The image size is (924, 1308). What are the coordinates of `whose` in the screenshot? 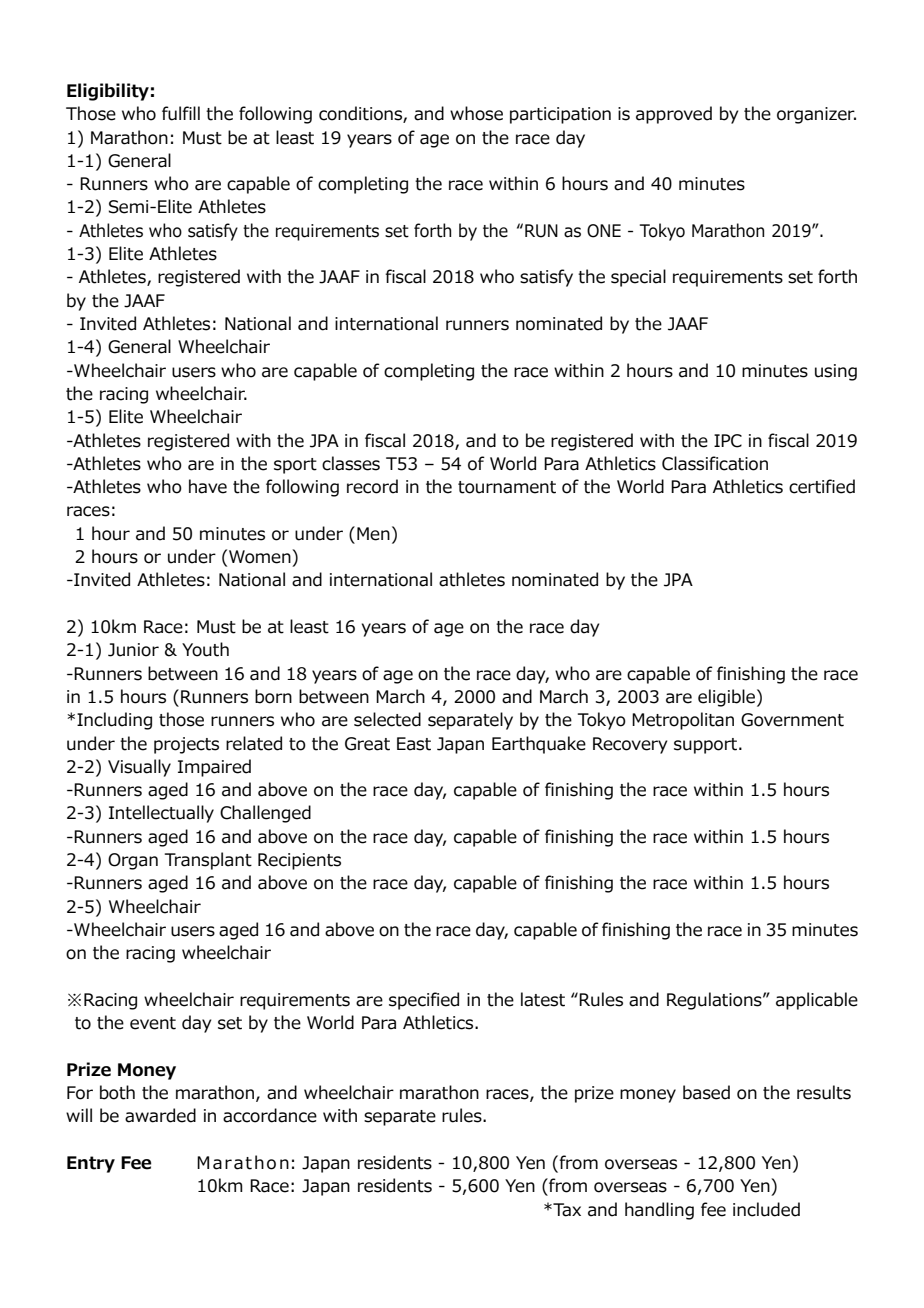 It's located at (476, 113).
